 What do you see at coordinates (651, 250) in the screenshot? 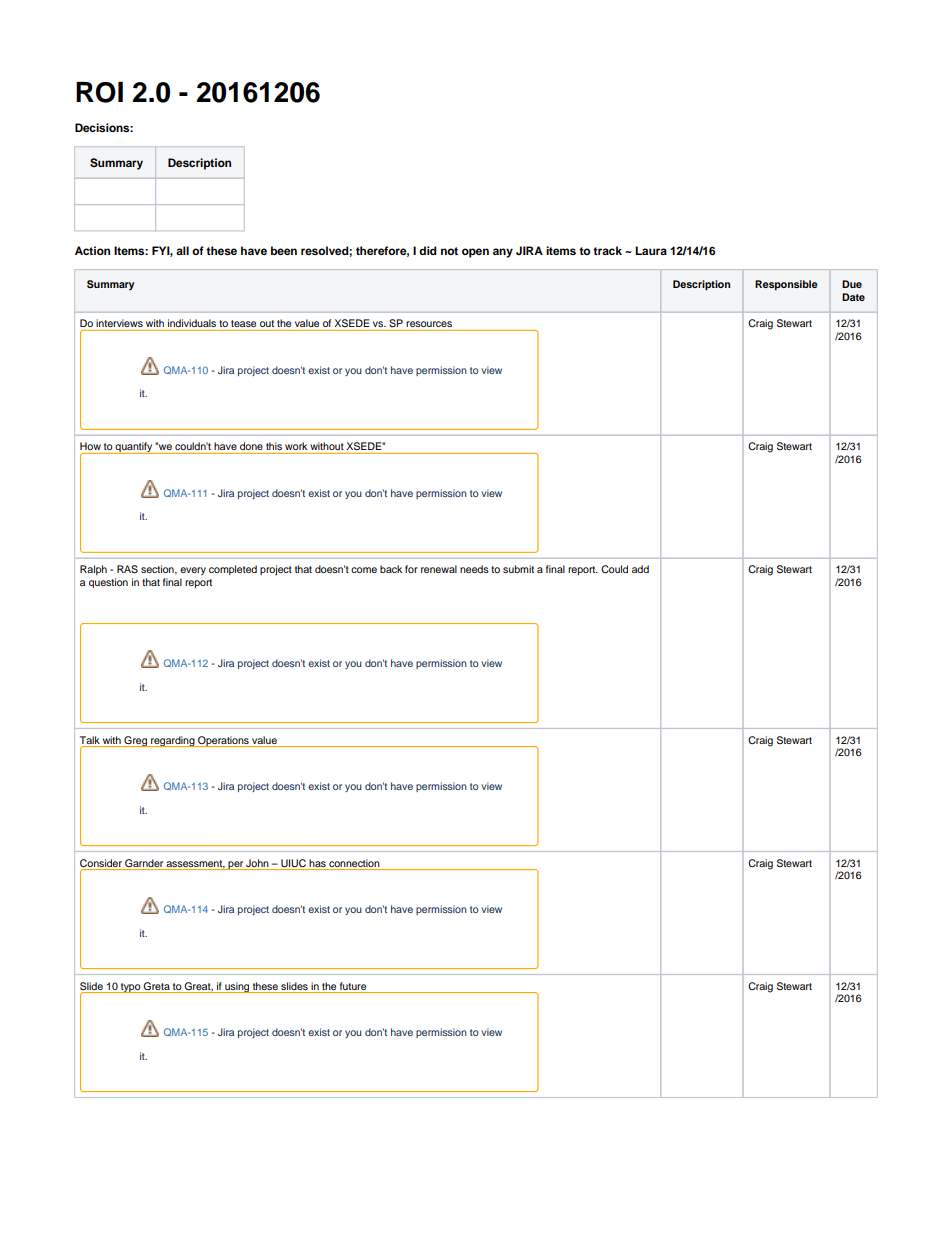
I see `Laura` at bounding box center [651, 250].
